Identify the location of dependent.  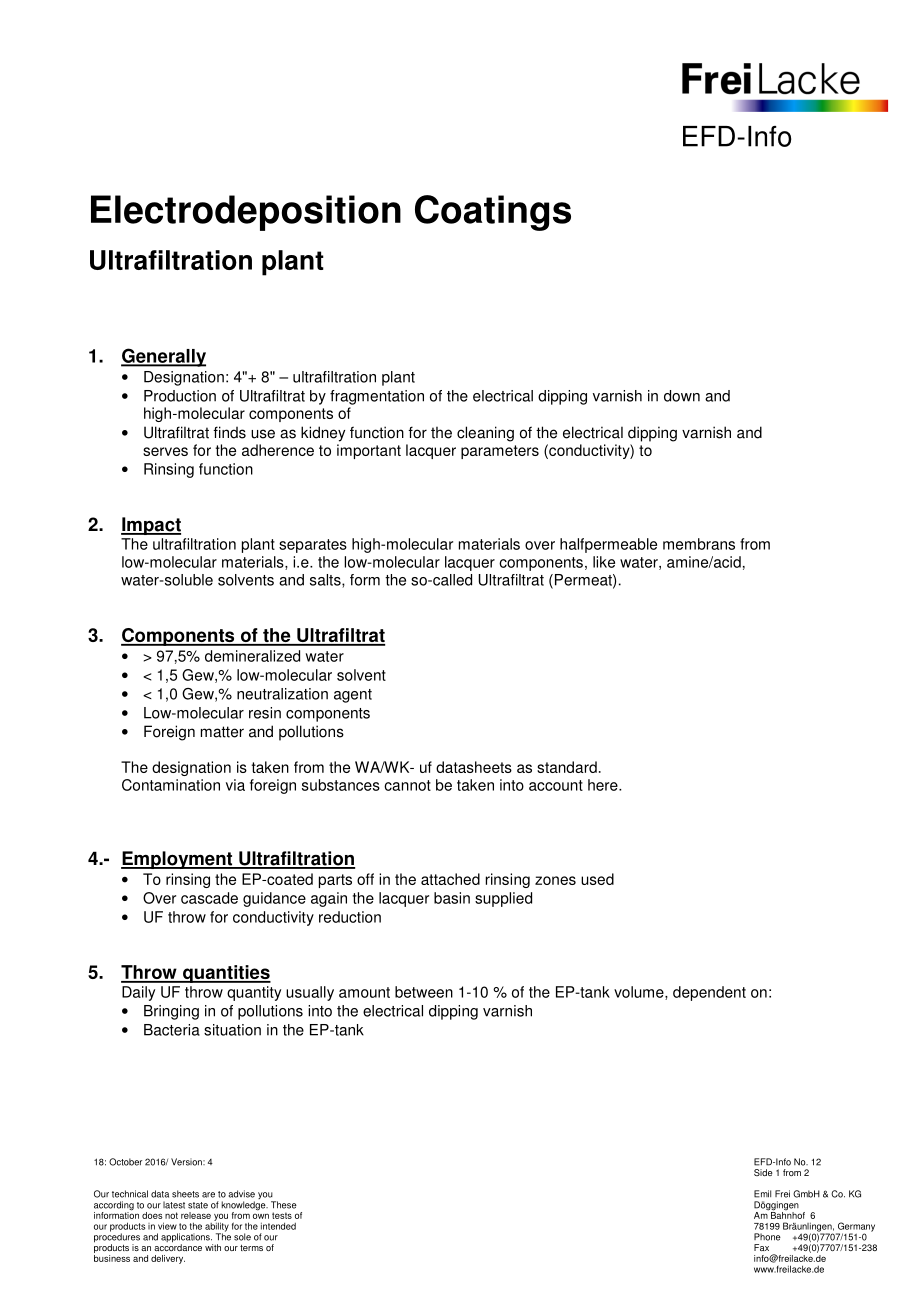
(709, 993).
